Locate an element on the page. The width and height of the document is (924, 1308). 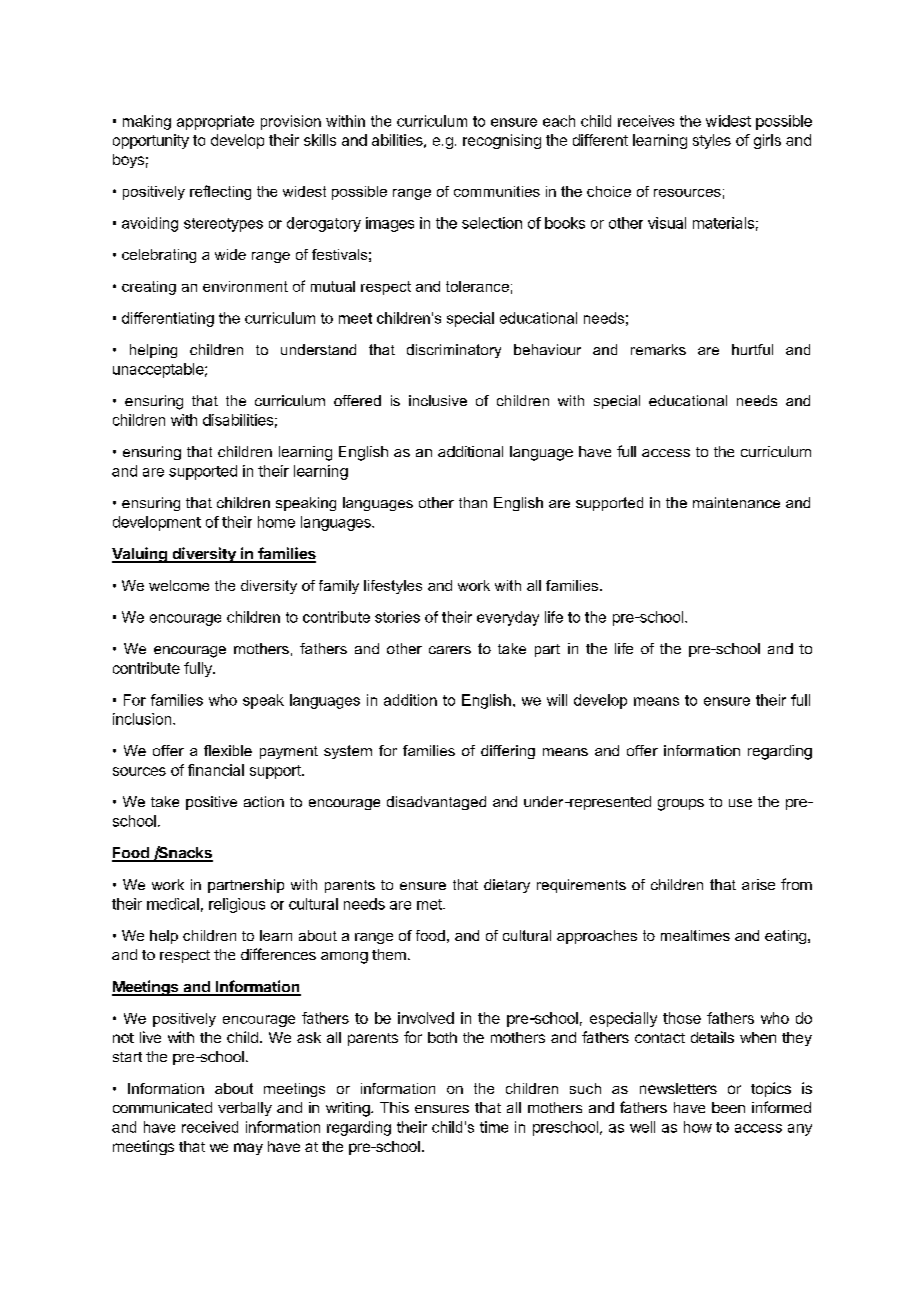
financial is located at coordinates (216, 770).
